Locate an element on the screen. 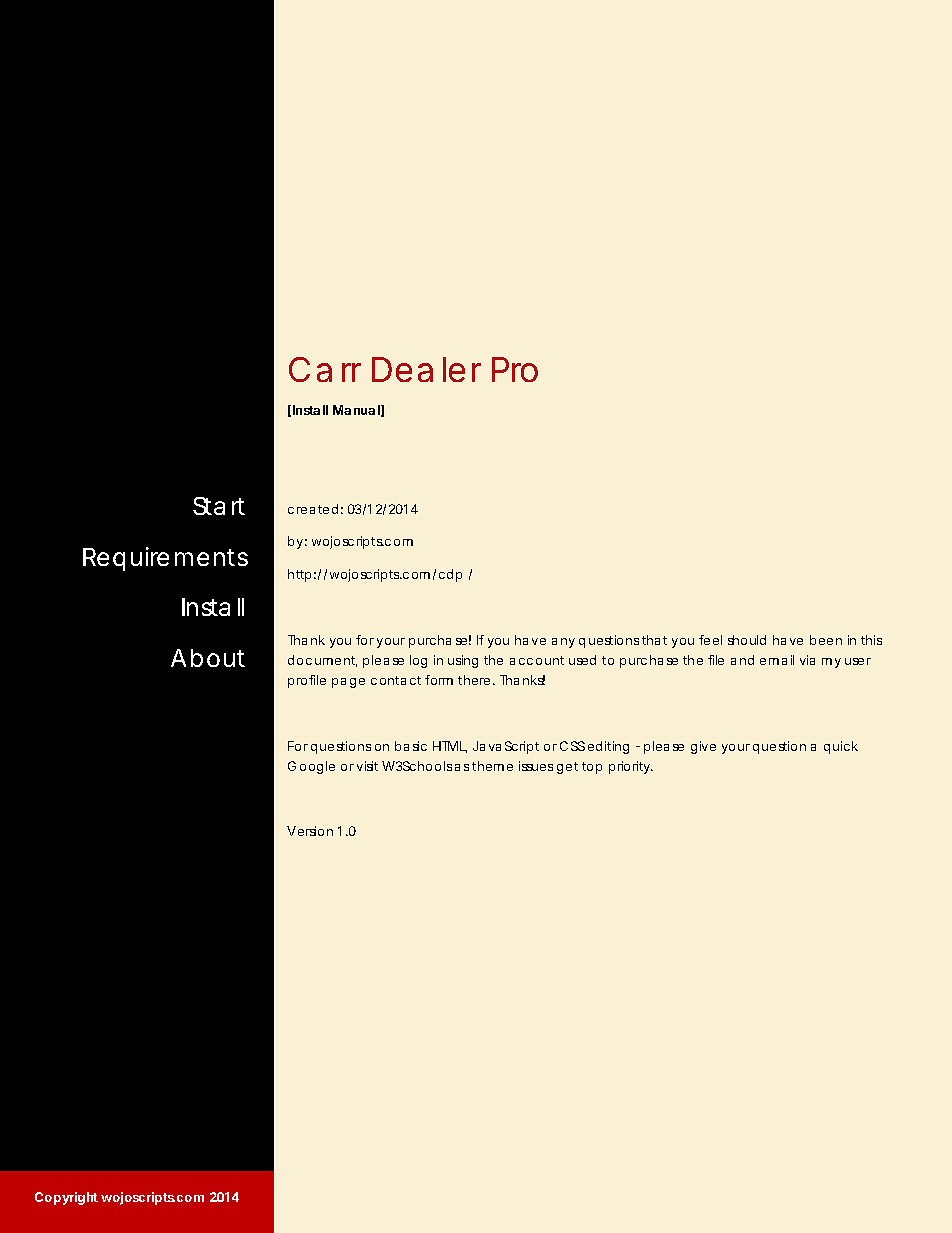 This screenshot has height=1233, width=952. Carr is located at coordinates (325, 369).
